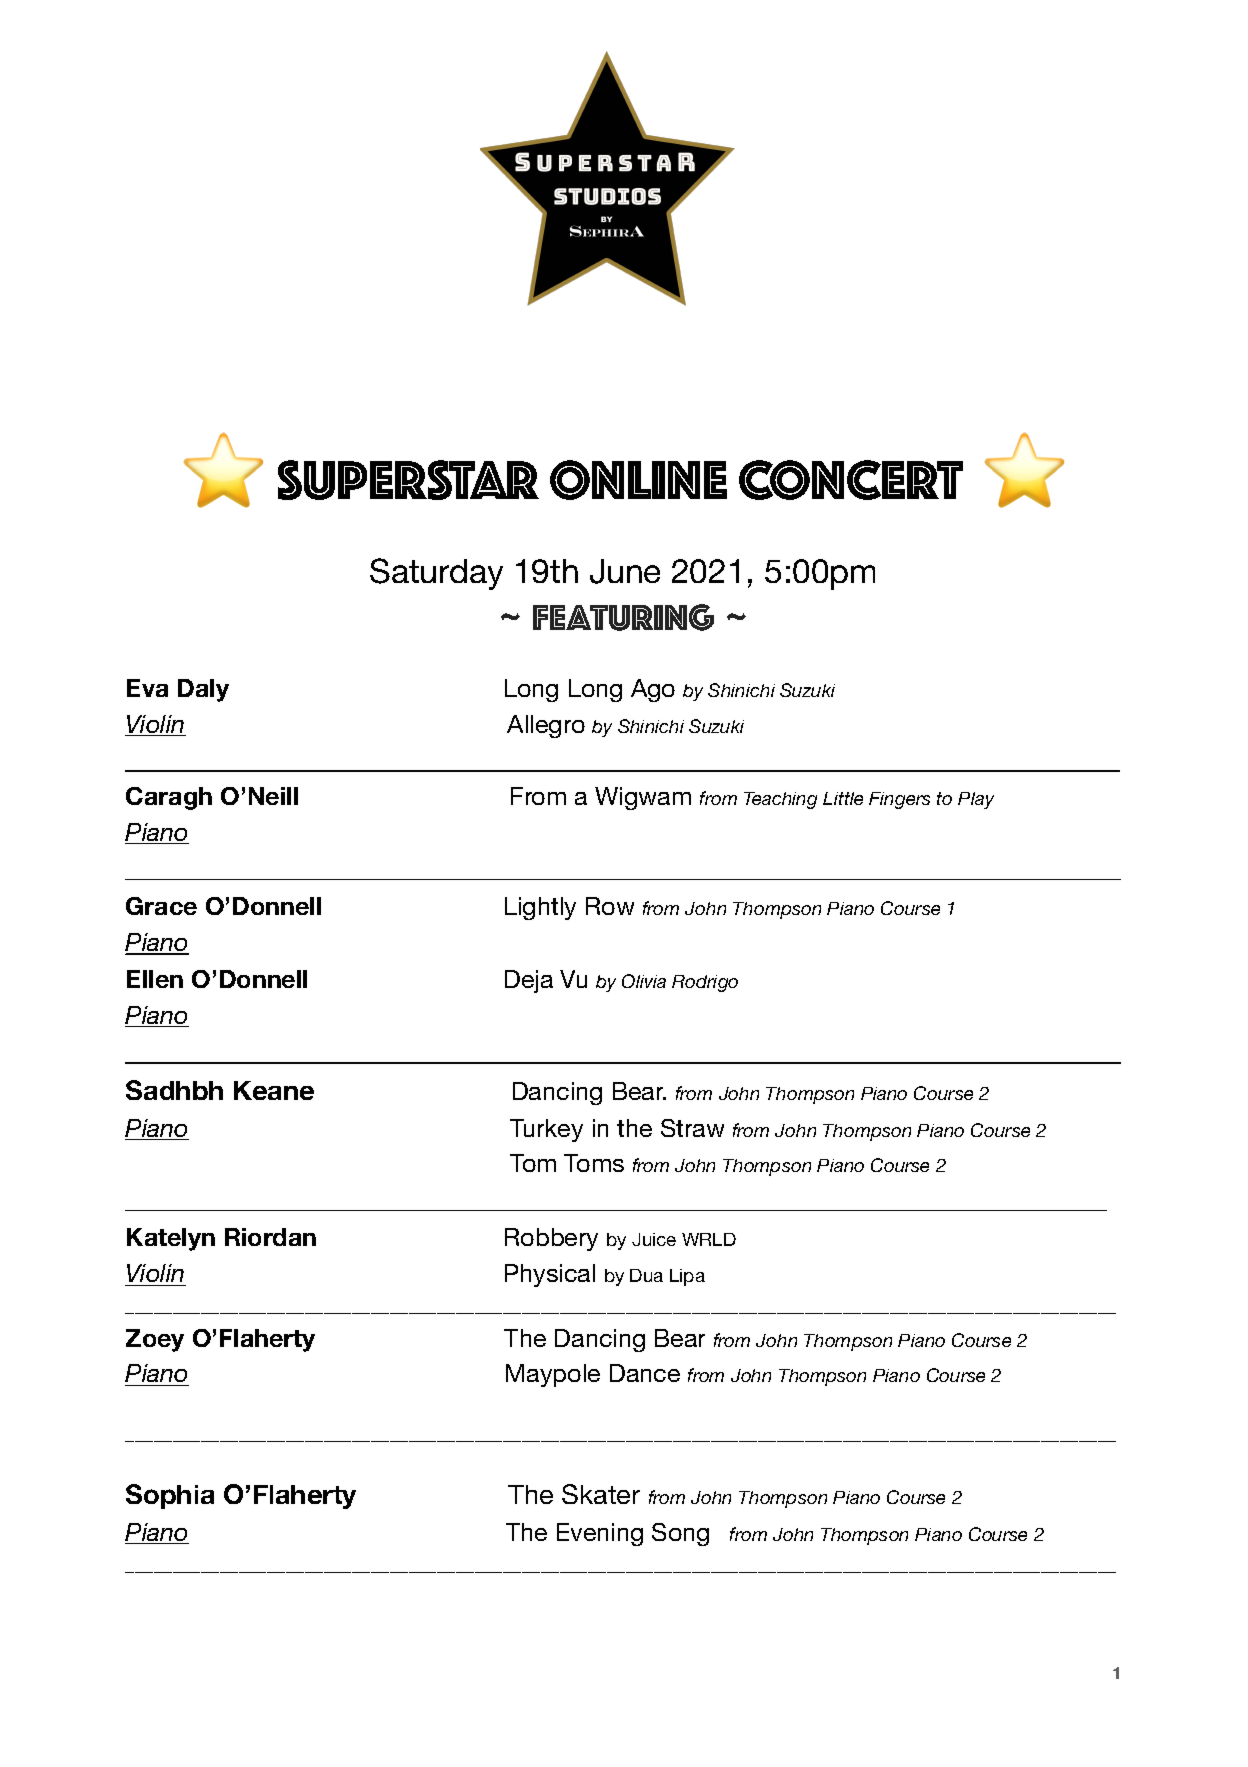  What do you see at coordinates (638, 480) in the image?
I see `ONLINE` at bounding box center [638, 480].
